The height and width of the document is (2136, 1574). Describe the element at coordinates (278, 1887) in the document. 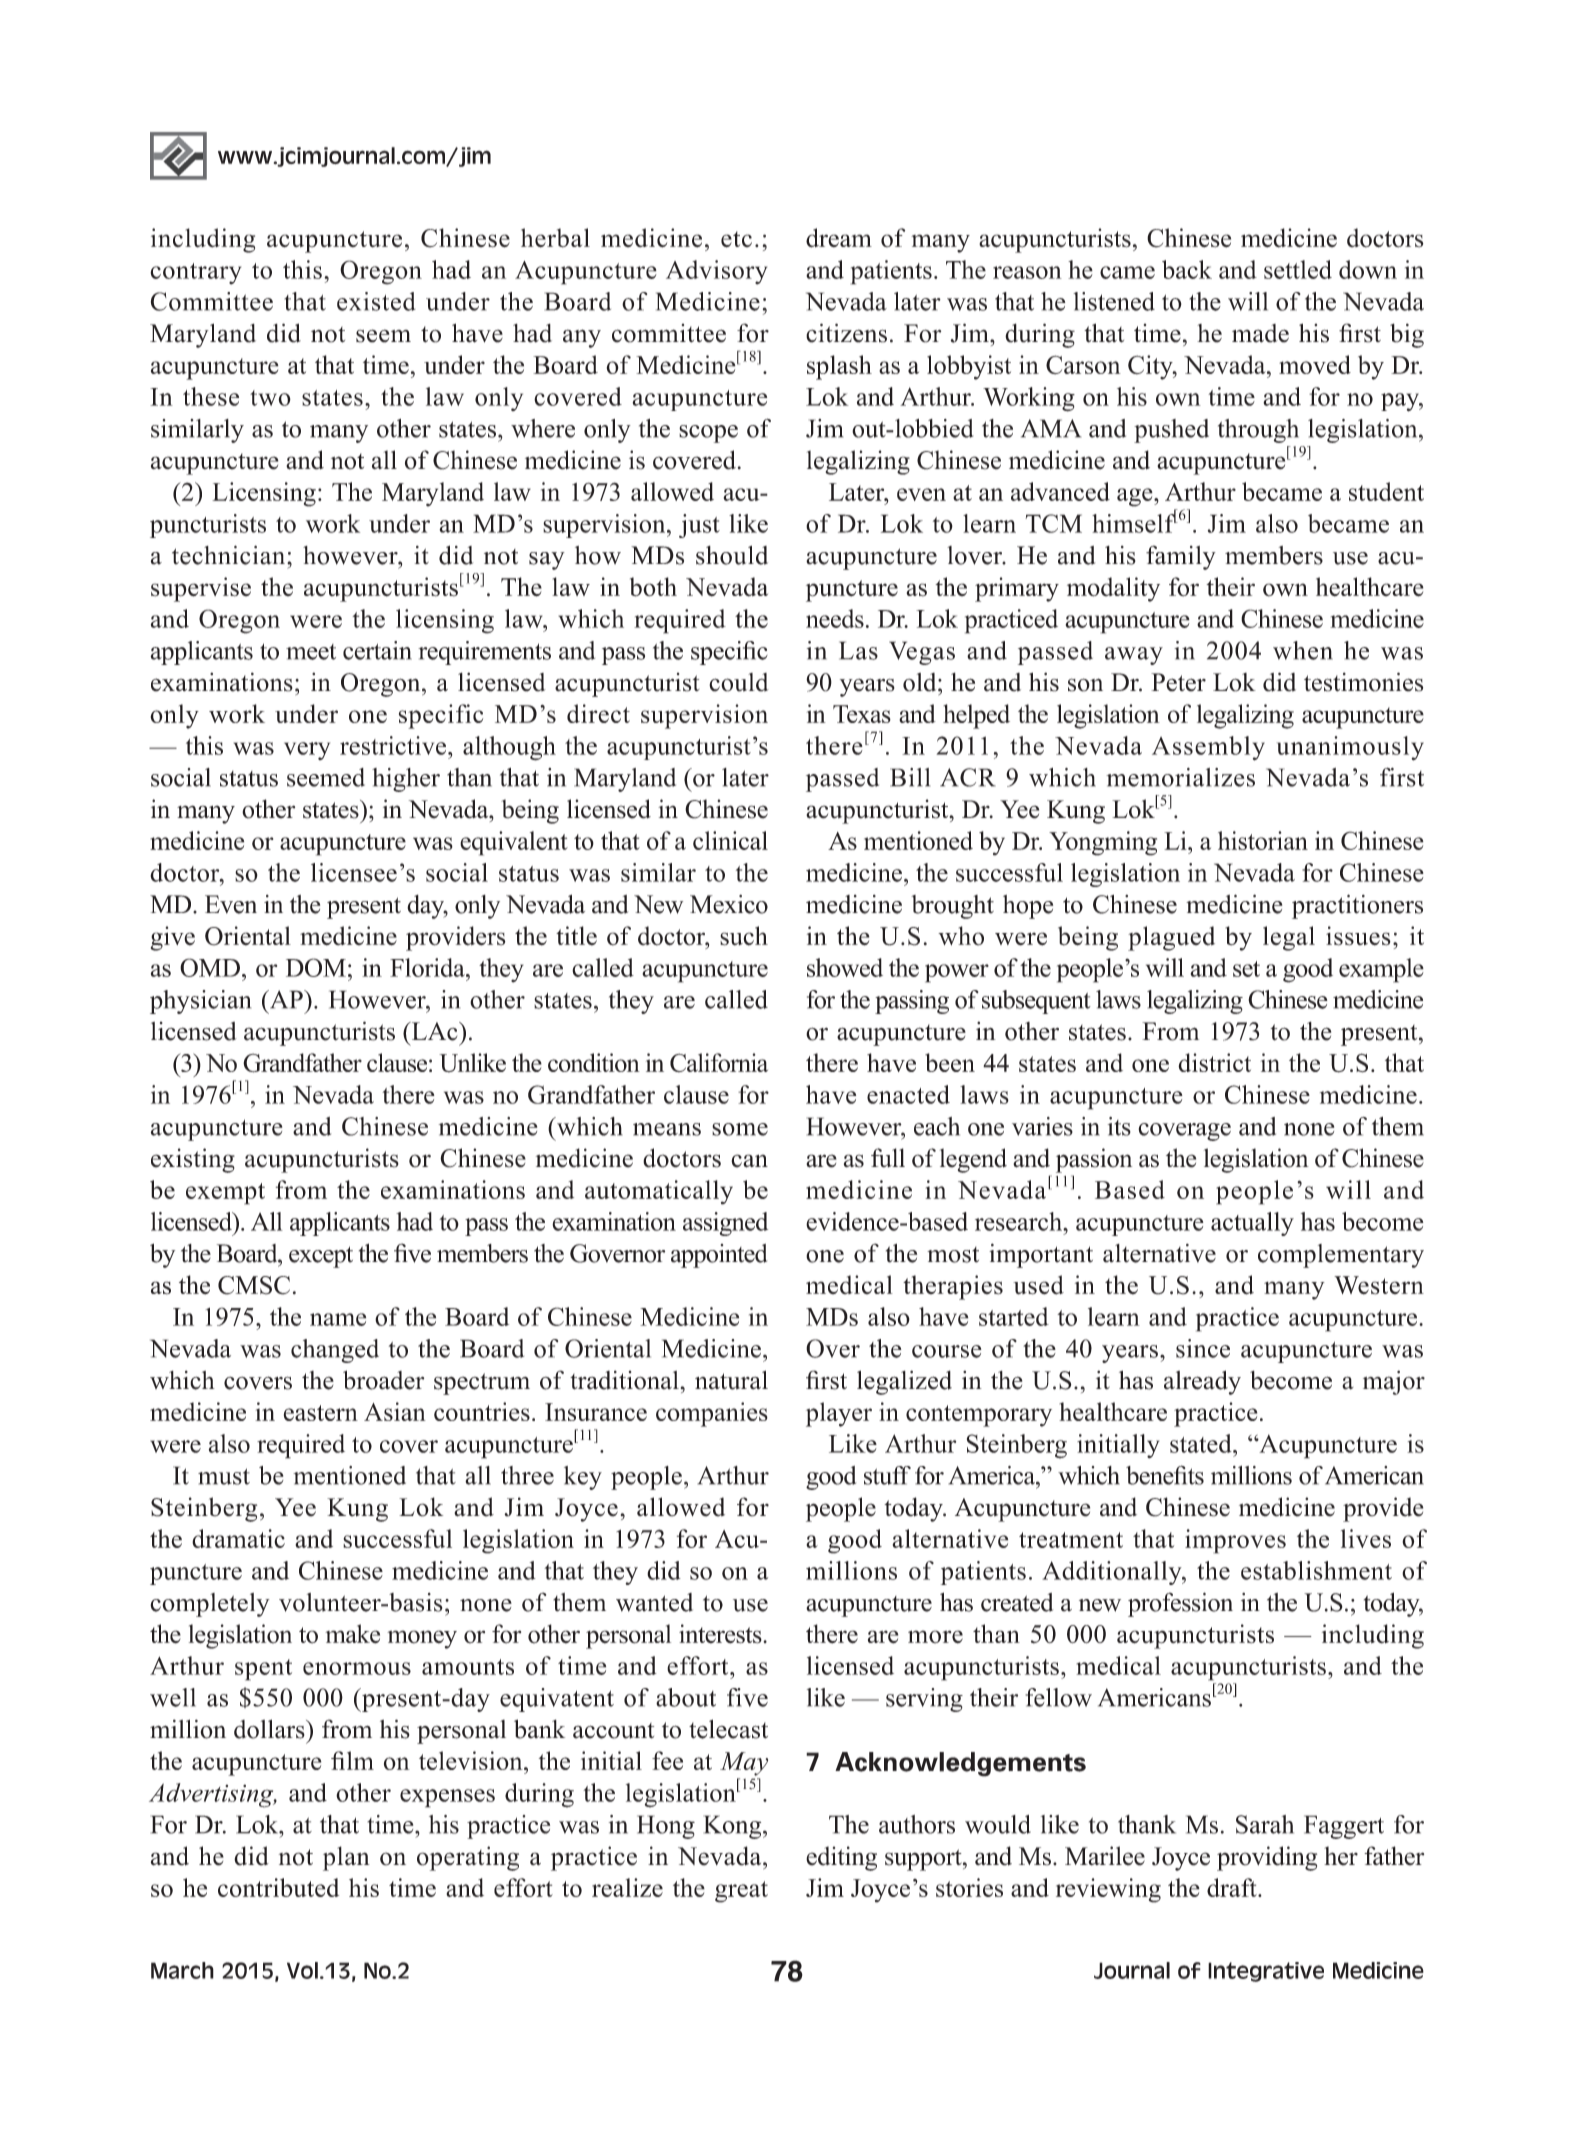

I see `contributed` at that location.
